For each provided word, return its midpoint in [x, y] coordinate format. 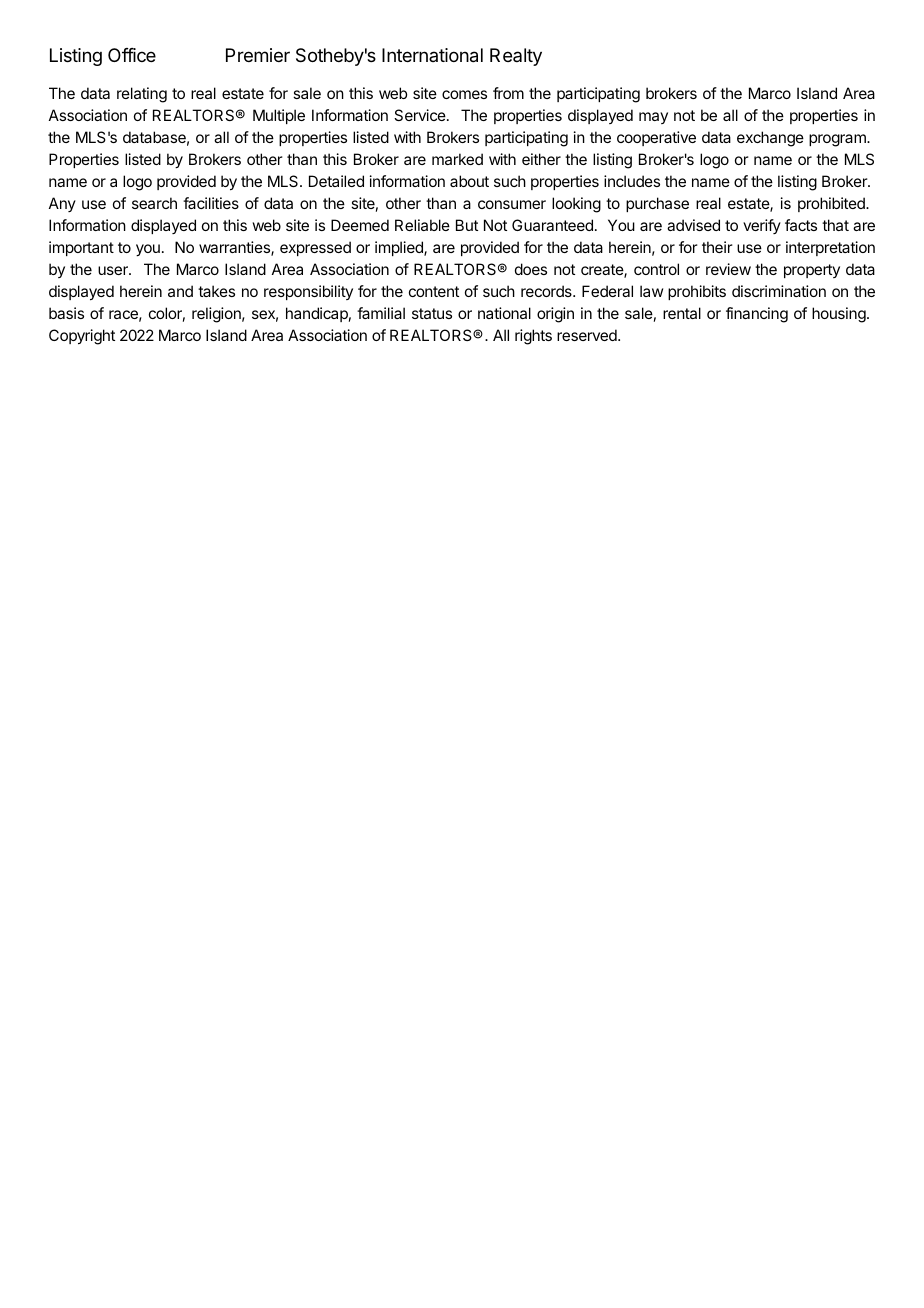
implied [400, 248]
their [717, 247]
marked [457, 159]
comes [464, 94]
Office [132, 55]
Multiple [279, 116]
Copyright [82, 337]
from [508, 93]
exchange [770, 139]
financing [757, 315]
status [432, 313]
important [81, 248]
